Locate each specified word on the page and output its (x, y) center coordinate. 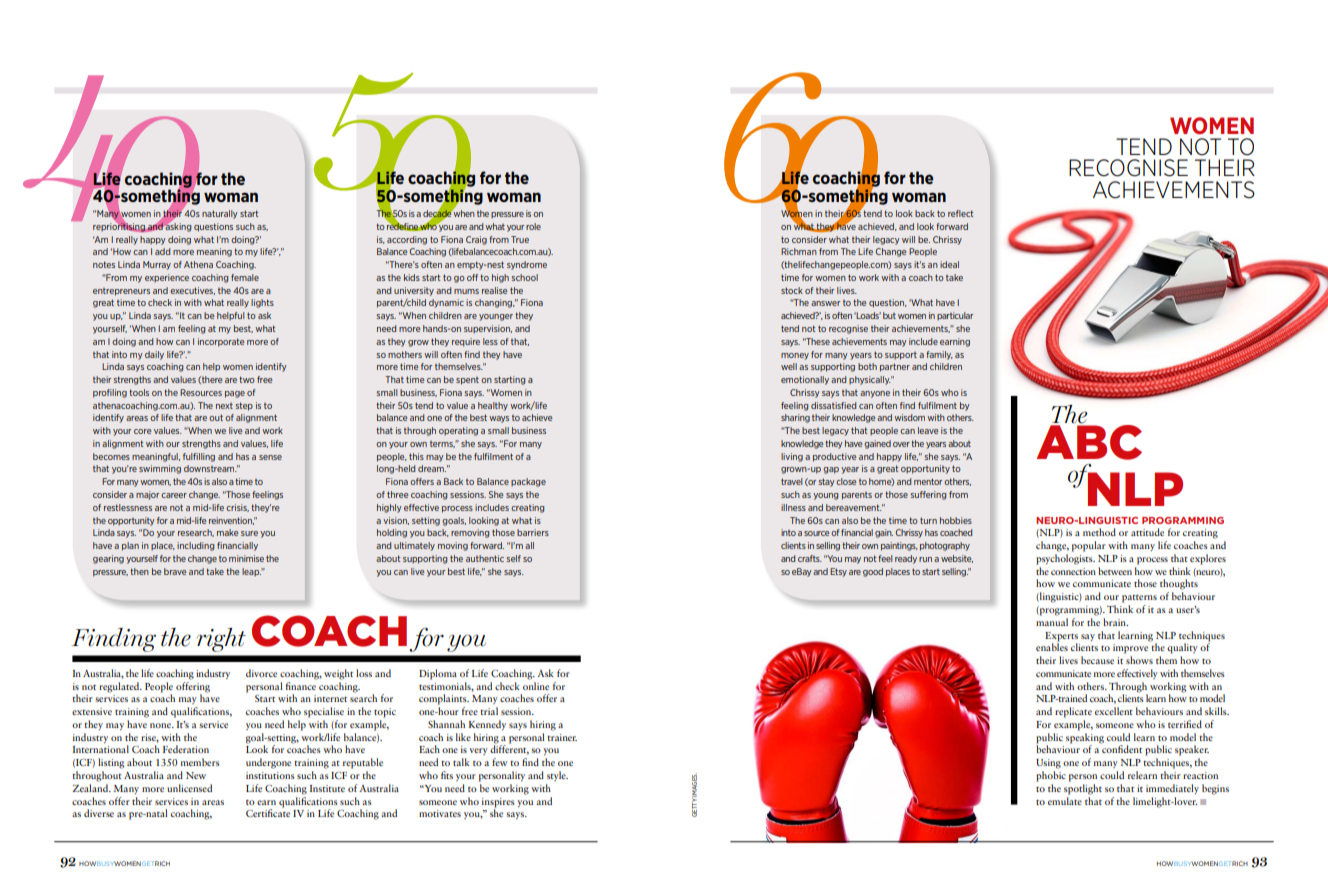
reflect (960, 213)
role (533, 226)
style (557, 776)
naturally (220, 214)
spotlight (1083, 789)
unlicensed (189, 788)
